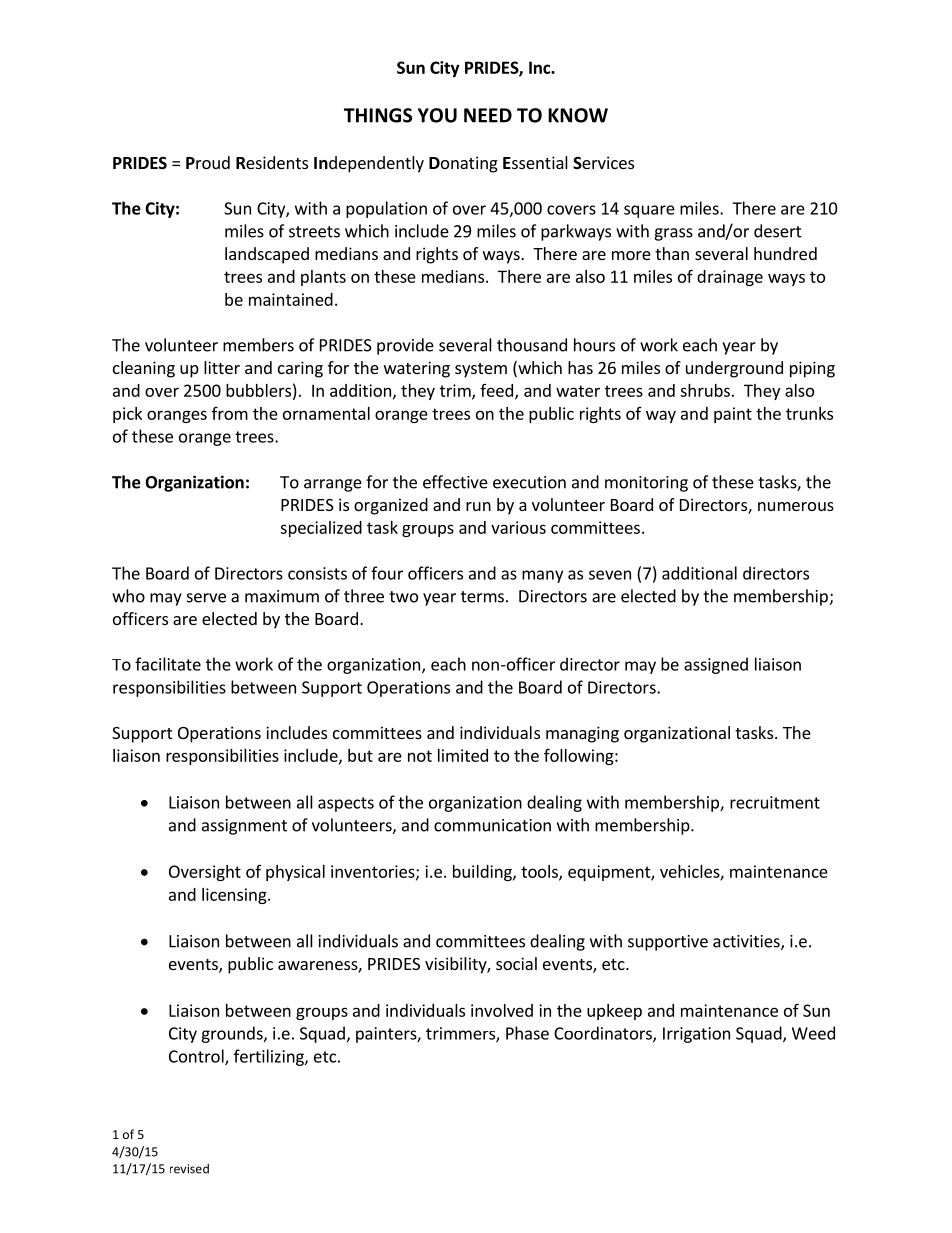 This document has height=1233, width=952. I want to click on revised, so click(189, 1169).
